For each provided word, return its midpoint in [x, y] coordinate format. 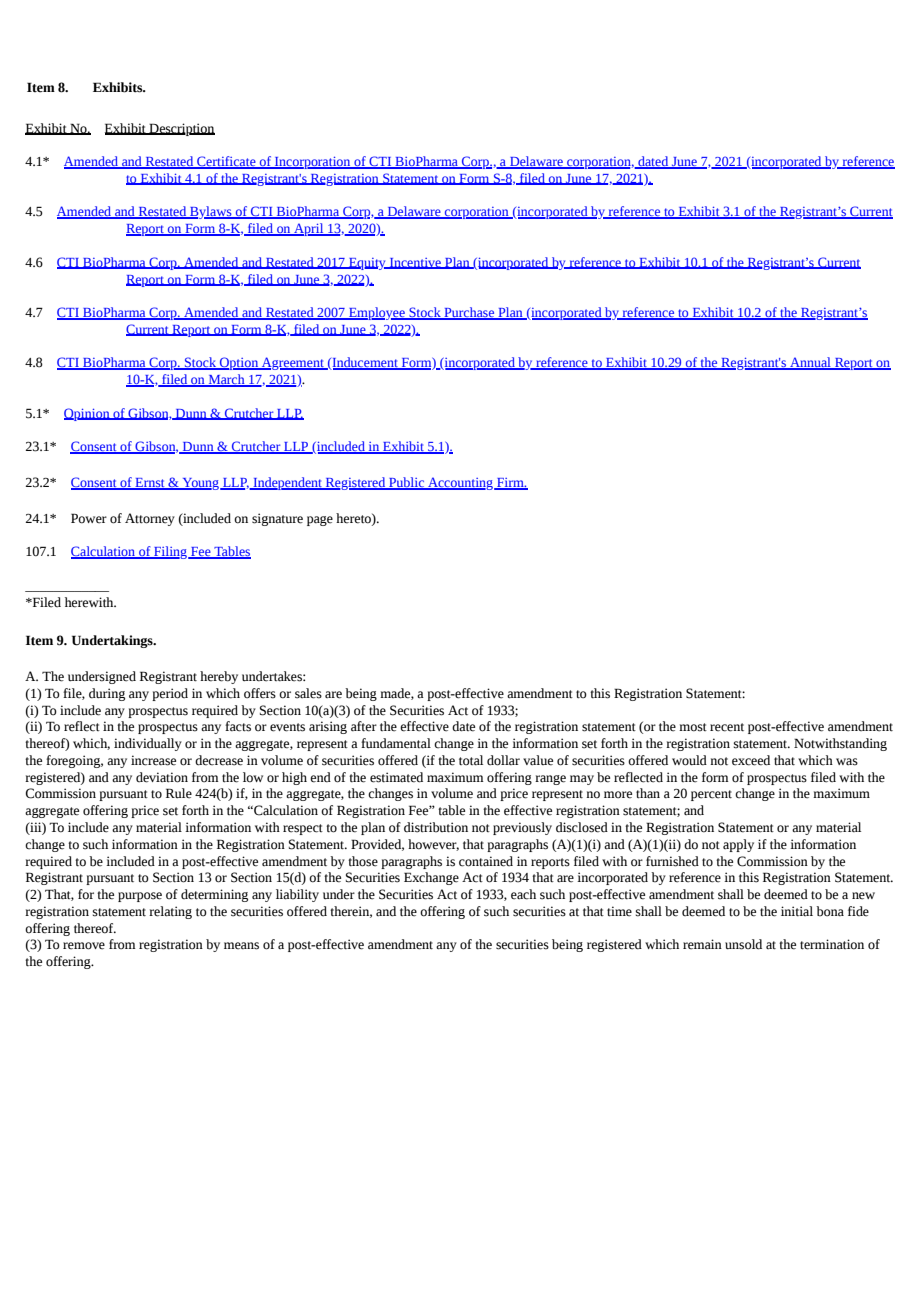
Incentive [415, 263]
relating [170, 912]
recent [727, 727]
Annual [810, 363]
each [523, 894]
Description [181, 129]
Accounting [460, 483]
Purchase [469, 313]
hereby [219, 677]
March [226, 380]
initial [797, 911]
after [364, 726]
